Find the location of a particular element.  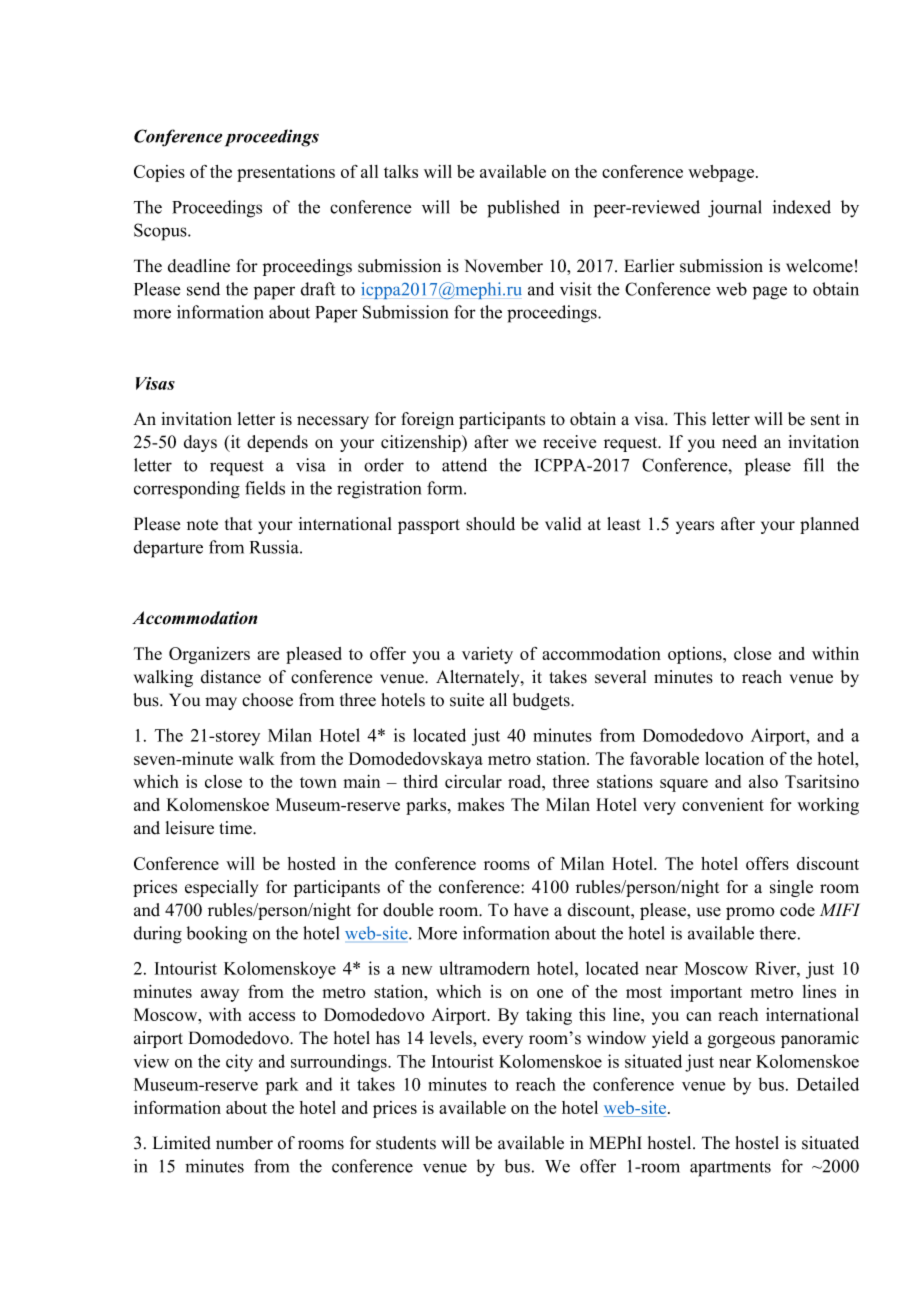

published is located at coordinates (523, 209).
